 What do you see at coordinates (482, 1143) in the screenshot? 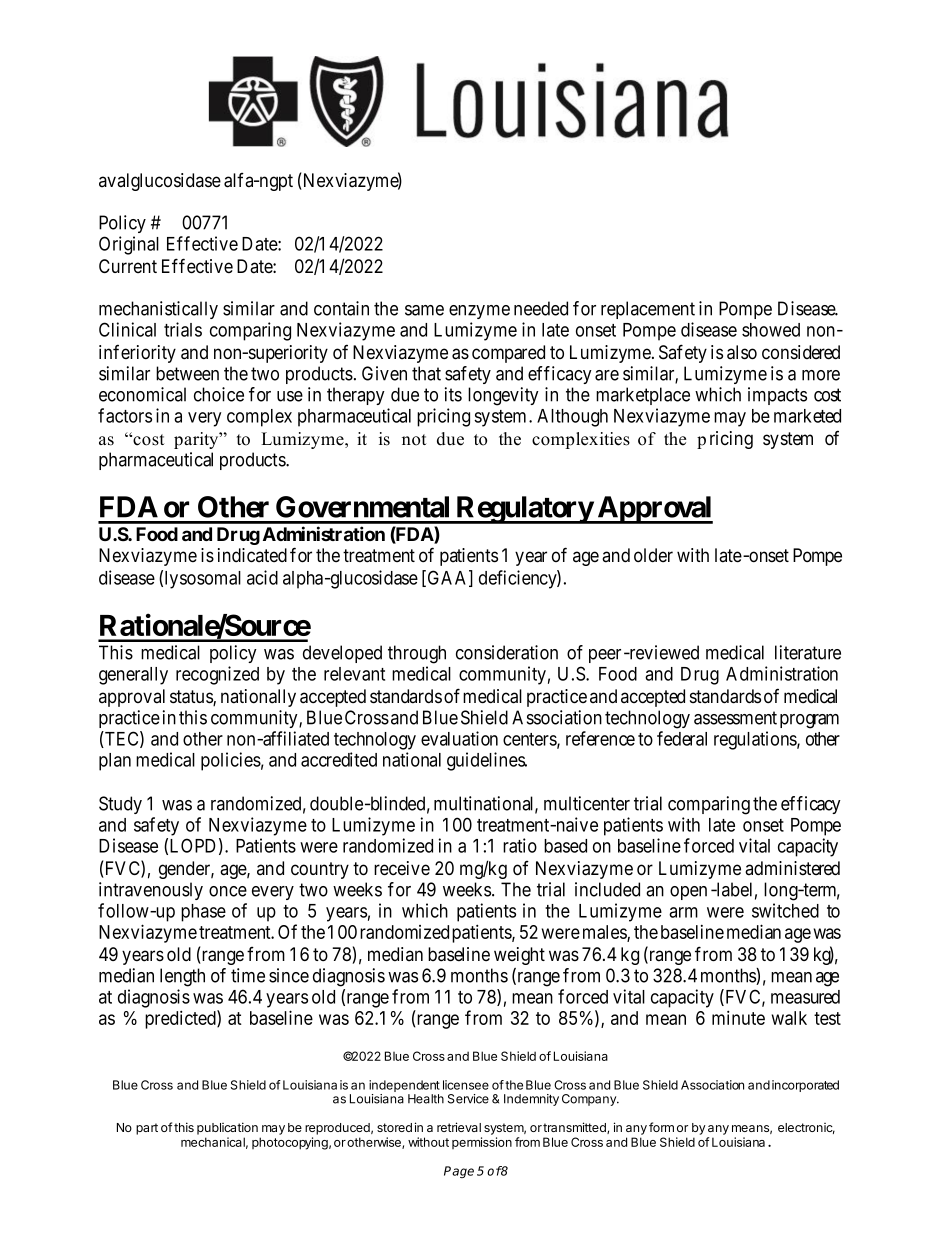
I see `permission` at bounding box center [482, 1143].
